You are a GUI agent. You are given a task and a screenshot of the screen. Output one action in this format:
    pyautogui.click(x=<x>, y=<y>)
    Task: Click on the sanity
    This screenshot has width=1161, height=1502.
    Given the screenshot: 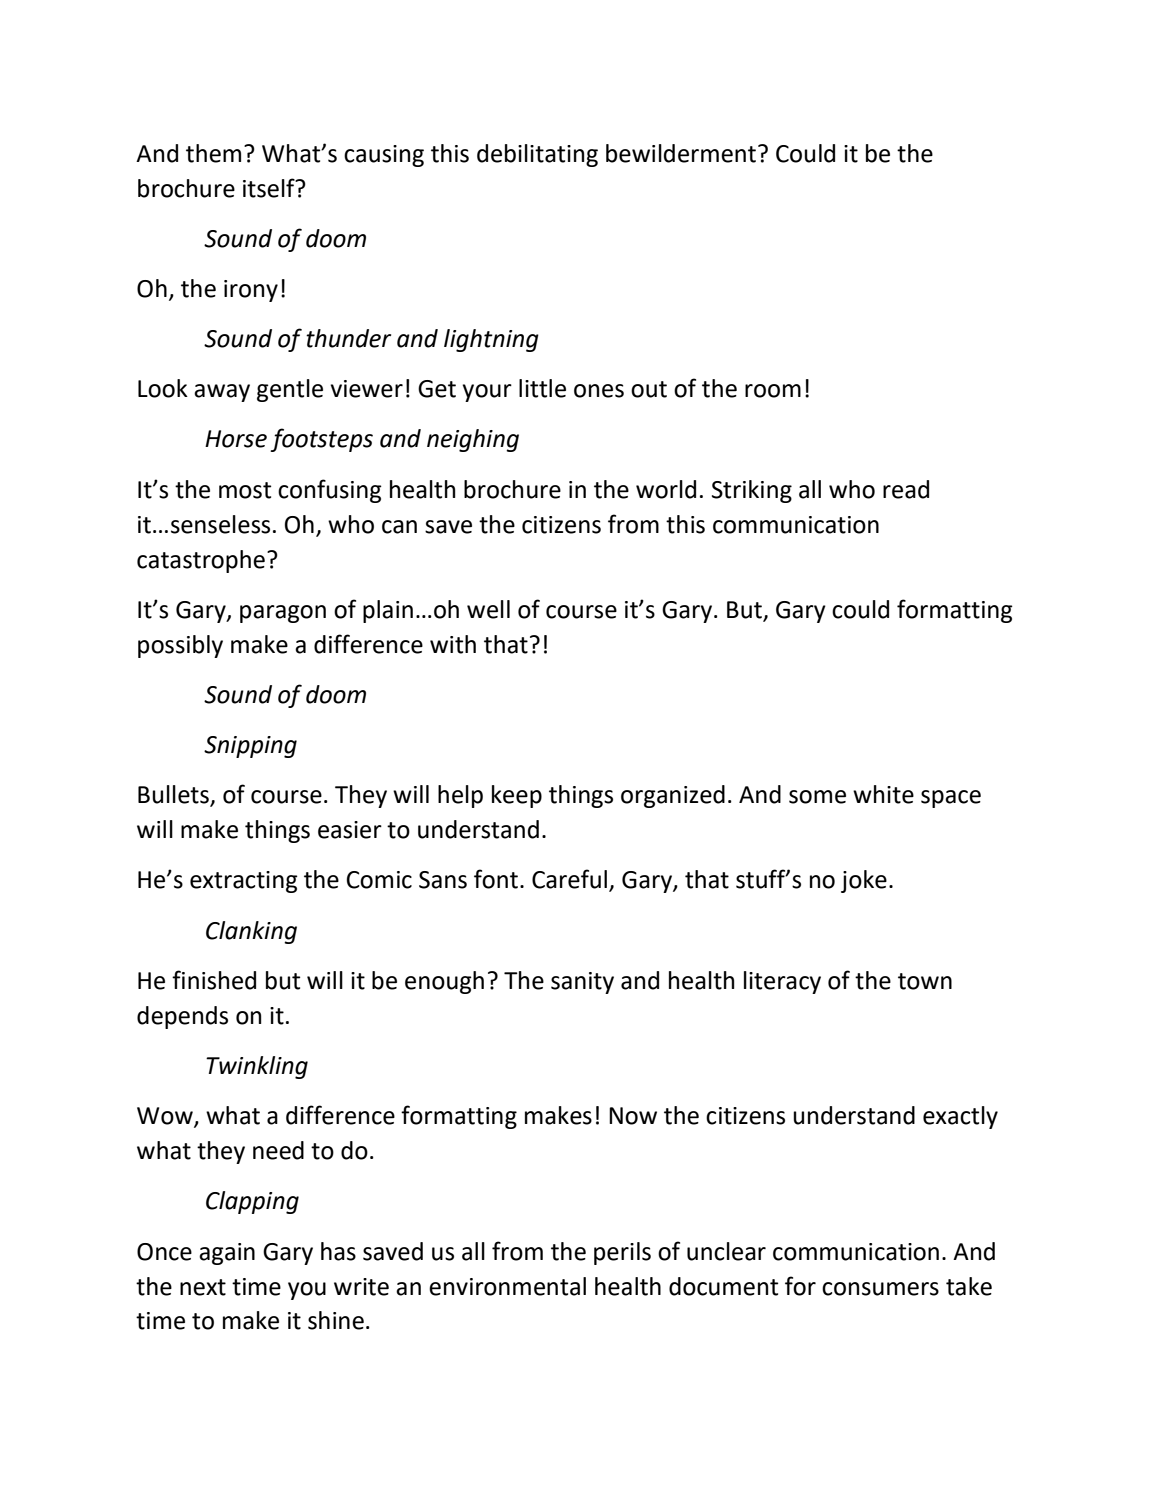 What is the action you would take?
    pyautogui.click(x=582, y=983)
